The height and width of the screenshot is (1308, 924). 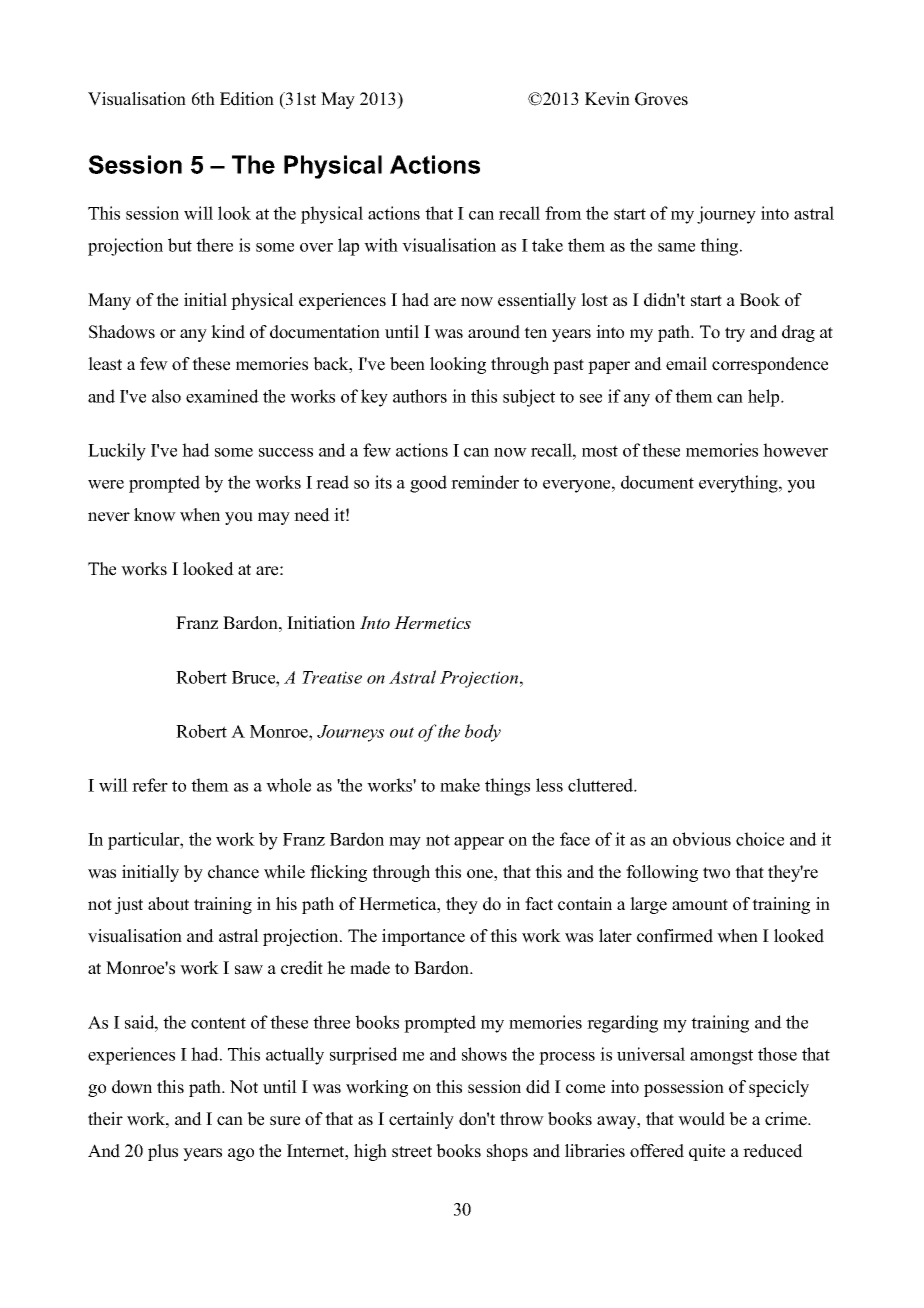 I want to click on importance, so click(x=423, y=937).
